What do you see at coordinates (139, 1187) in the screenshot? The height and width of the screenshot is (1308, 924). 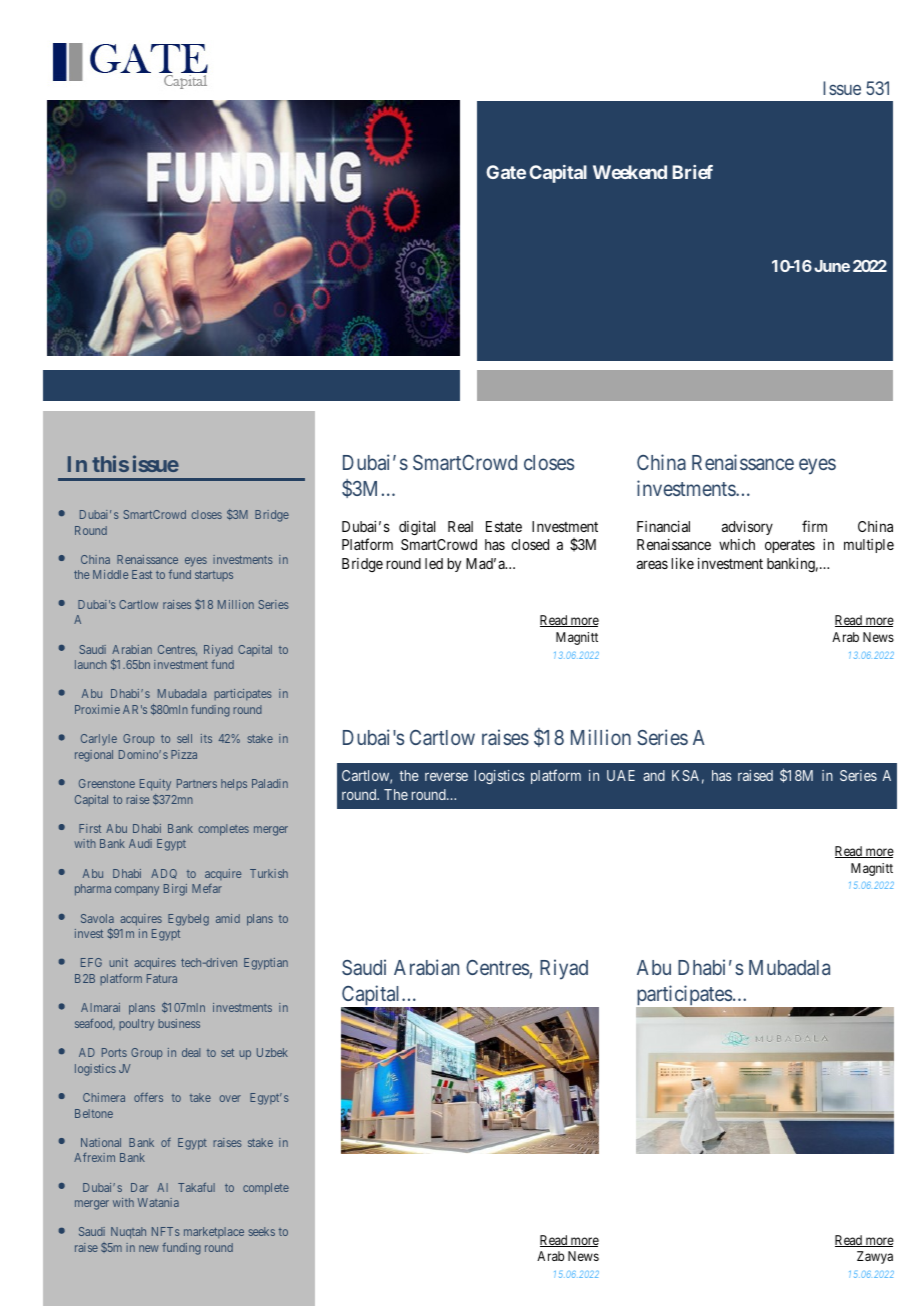 I see `Dar` at bounding box center [139, 1187].
